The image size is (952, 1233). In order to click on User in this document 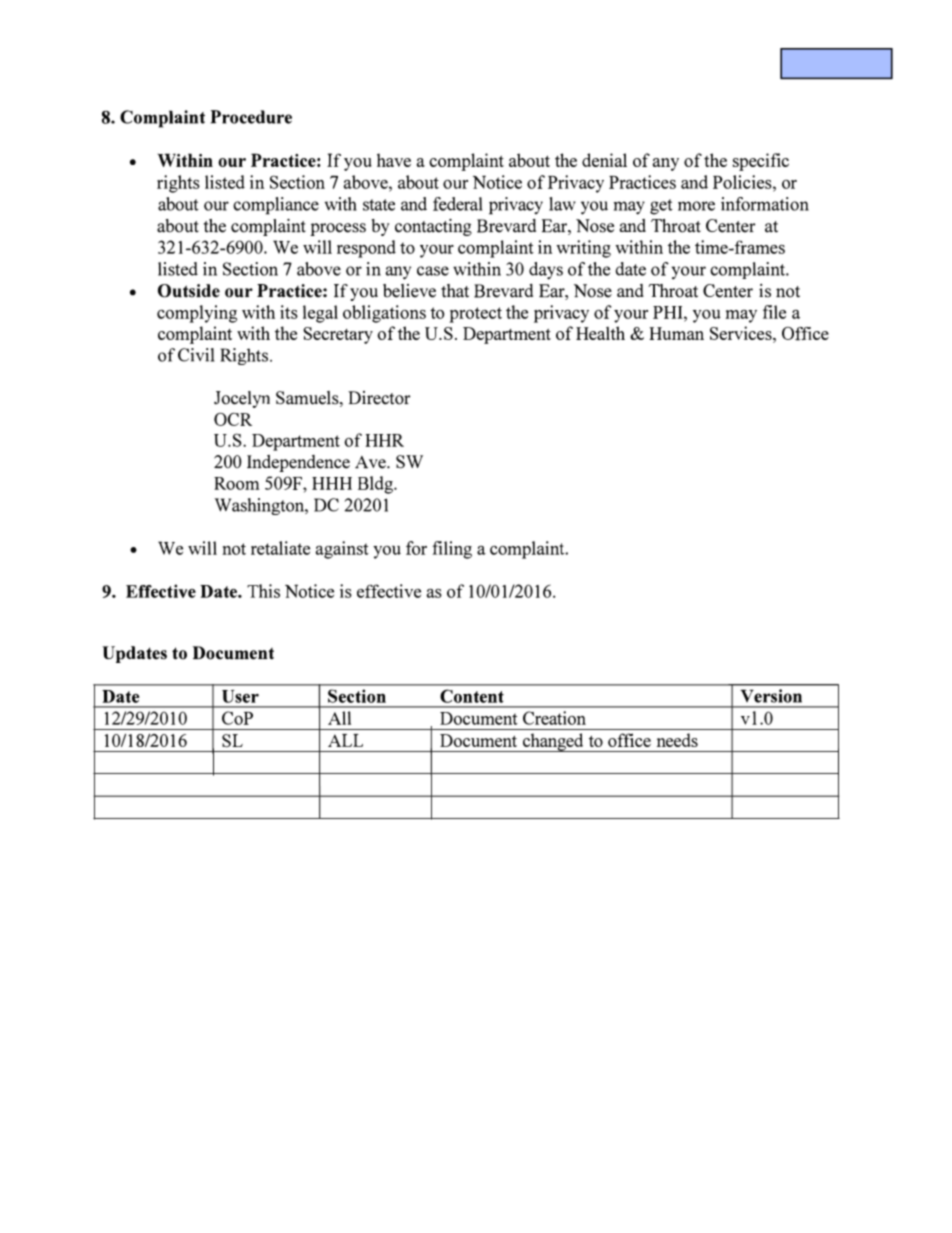, I will do `click(240, 696)`.
